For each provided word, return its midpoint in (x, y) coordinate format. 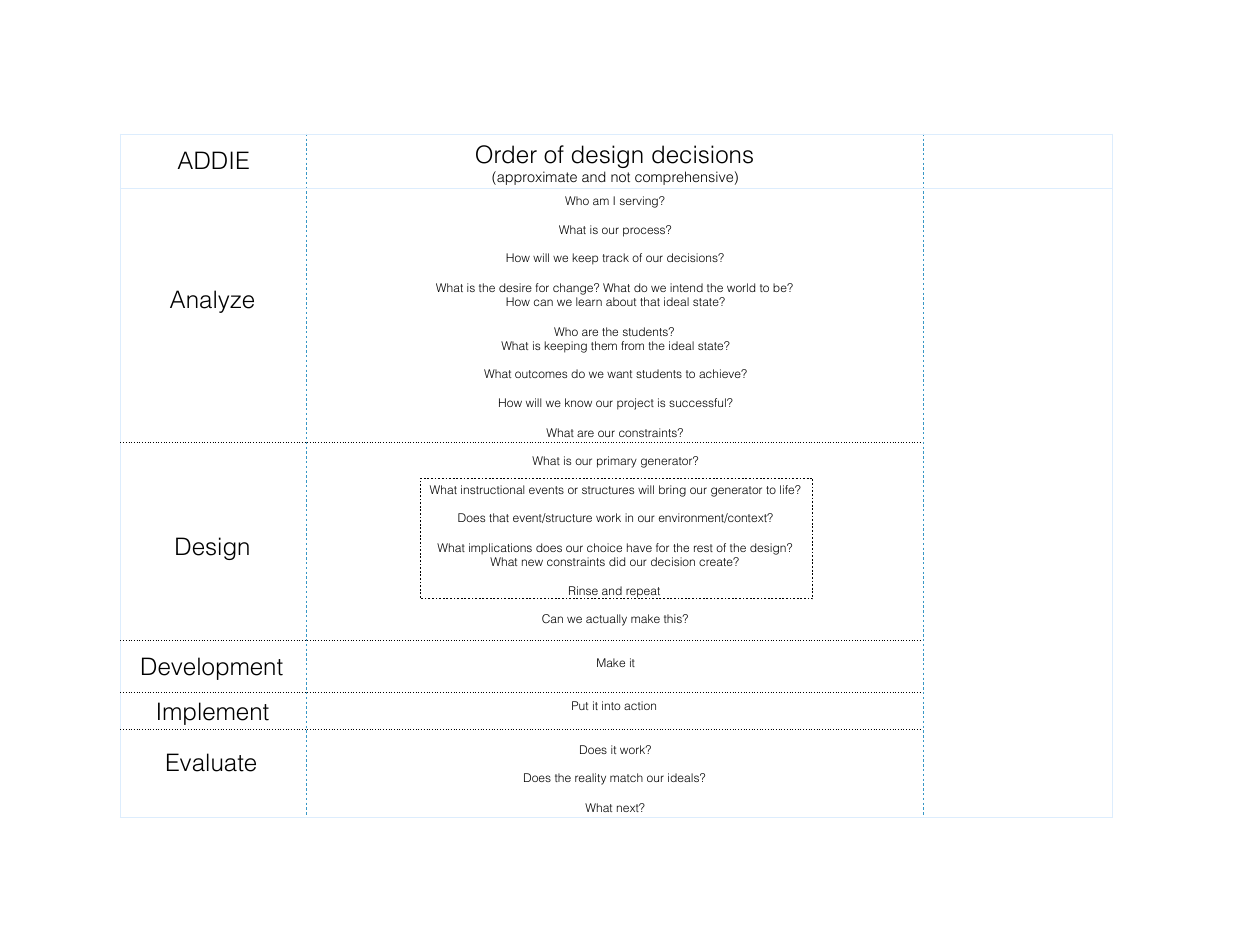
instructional (492, 489)
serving (640, 202)
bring (672, 491)
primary (617, 462)
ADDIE (213, 160)
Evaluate (211, 762)
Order (506, 154)
